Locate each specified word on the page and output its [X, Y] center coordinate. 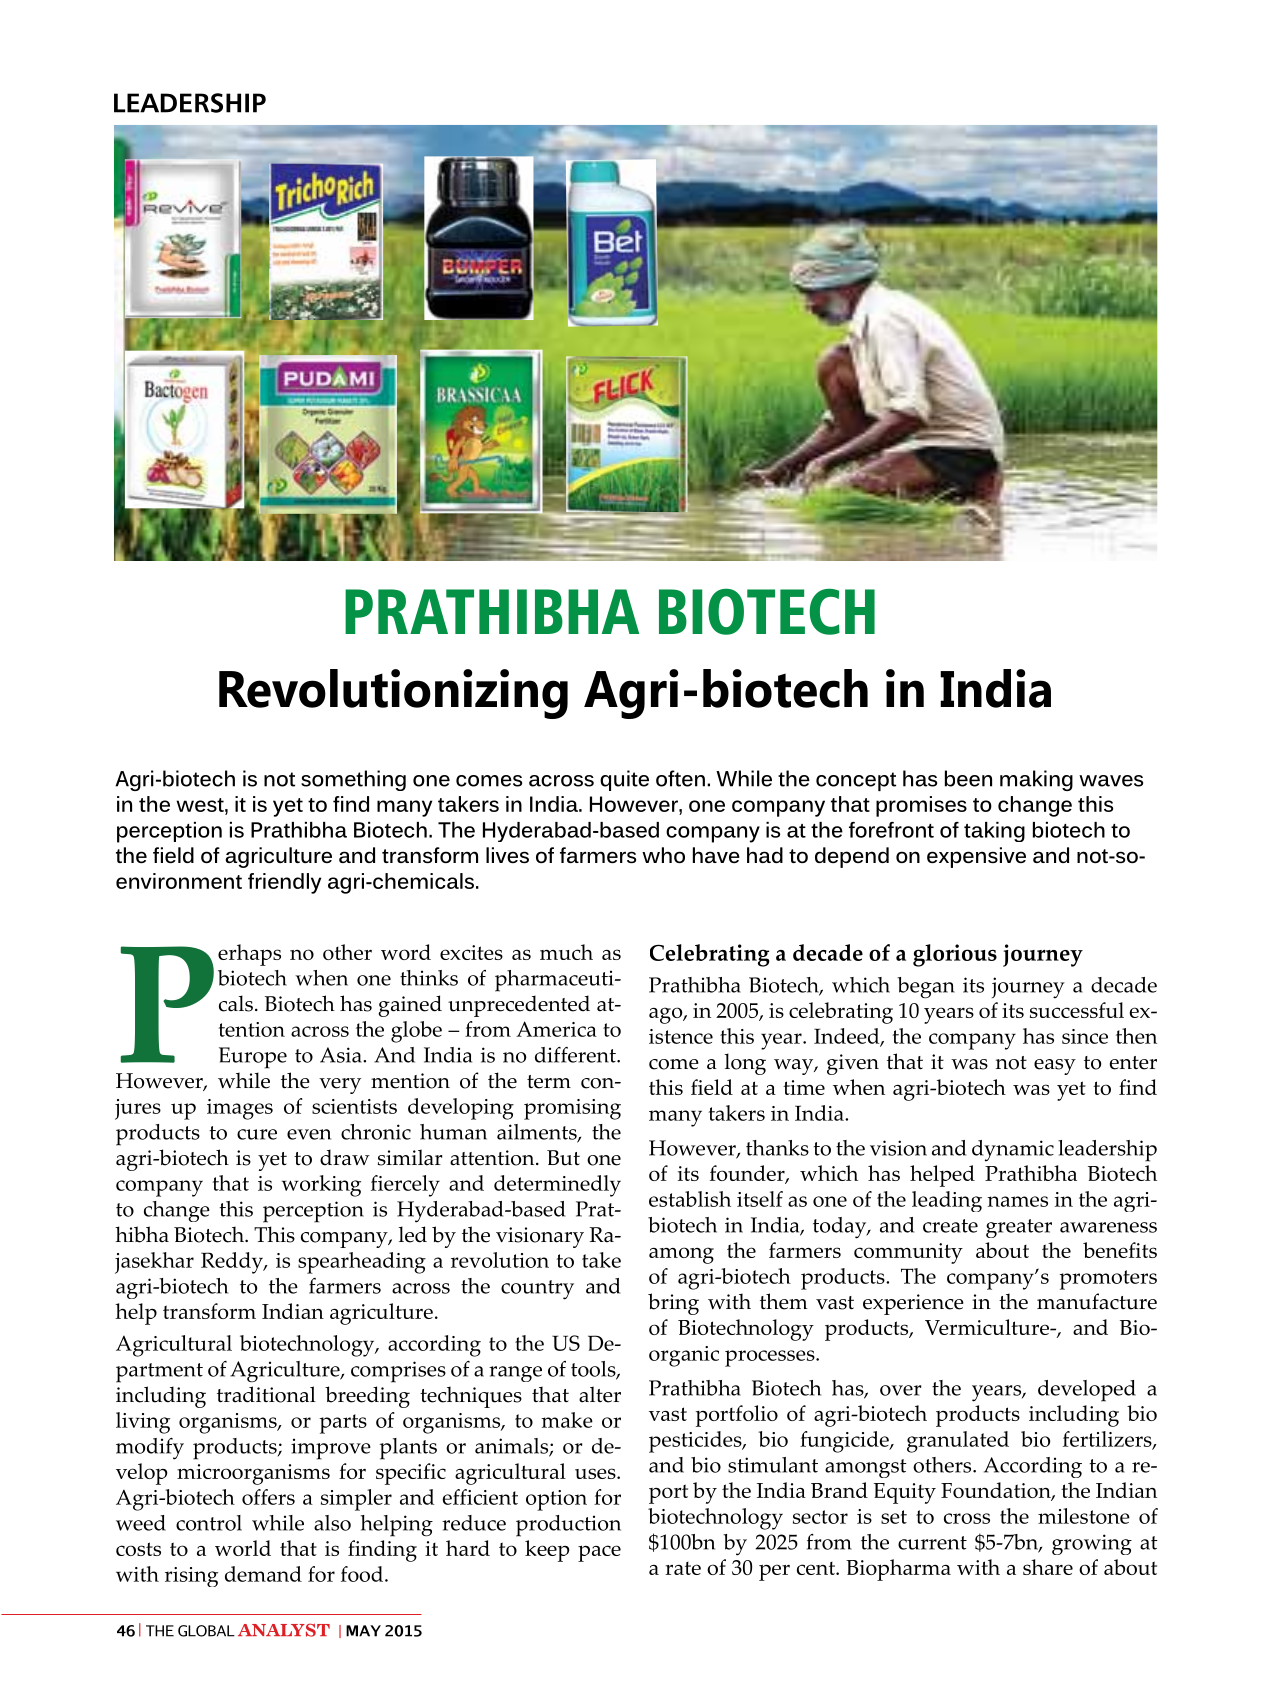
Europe [253, 1058]
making [1036, 780]
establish [690, 1199]
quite [624, 780]
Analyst [284, 1630]
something [353, 780]
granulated [958, 1442]
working [321, 1186]
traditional [266, 1394]
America [556, 1029]
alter [600, 1394]
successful [1077, 1010]
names [1017, 1201]
